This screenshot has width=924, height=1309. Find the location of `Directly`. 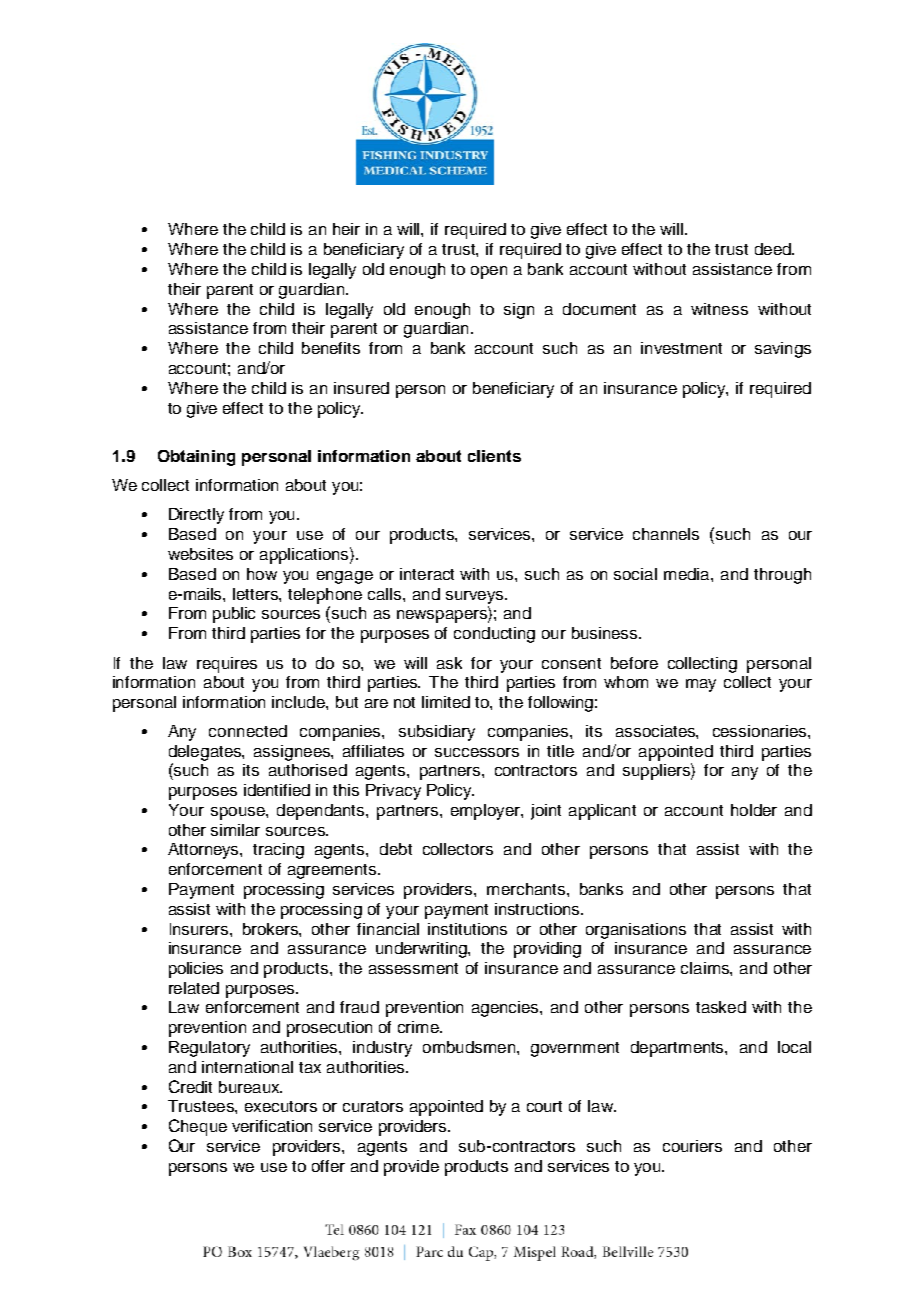

Directly is located at coordinates (196, 516).
